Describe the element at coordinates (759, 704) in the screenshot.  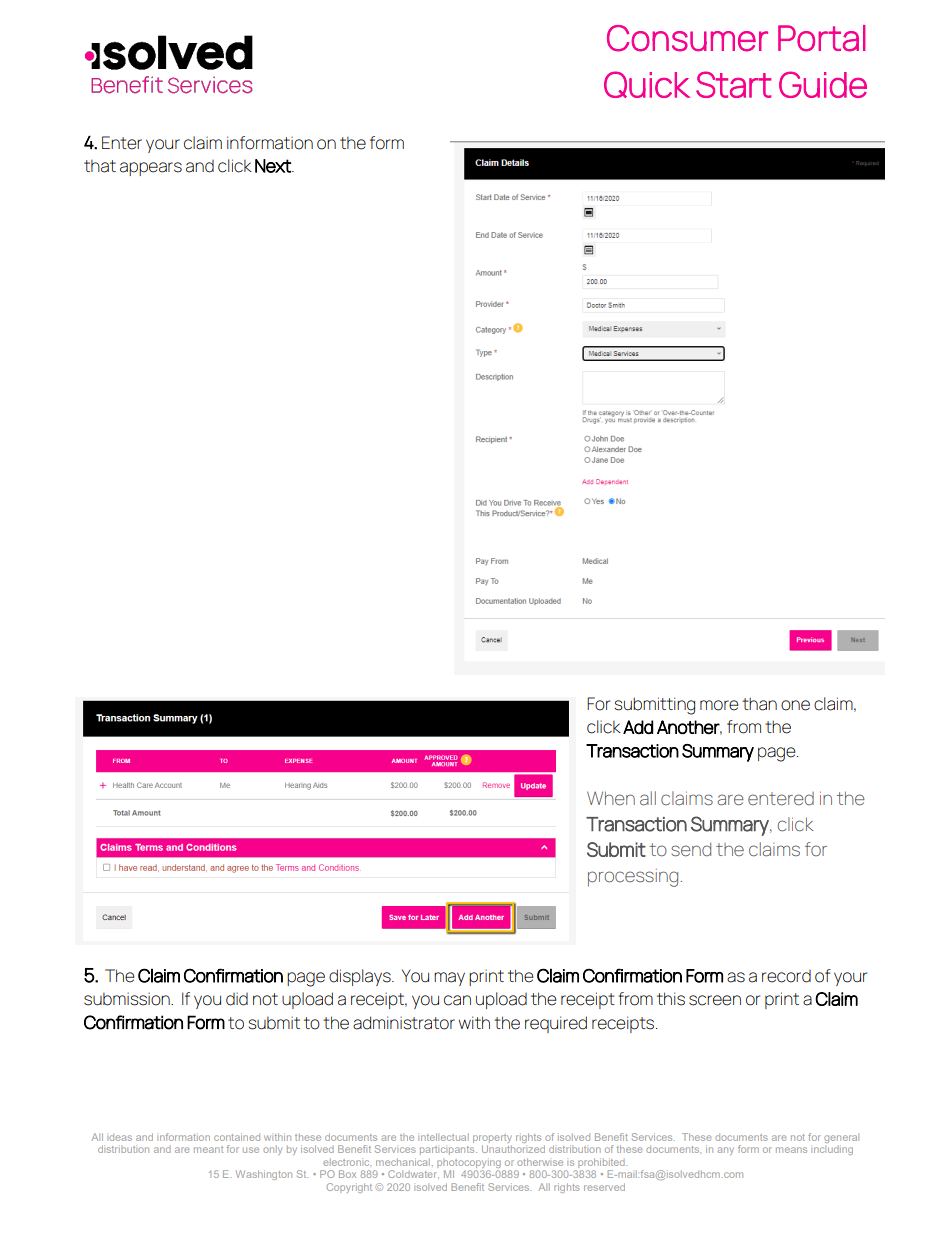
I see `than` at that location.
